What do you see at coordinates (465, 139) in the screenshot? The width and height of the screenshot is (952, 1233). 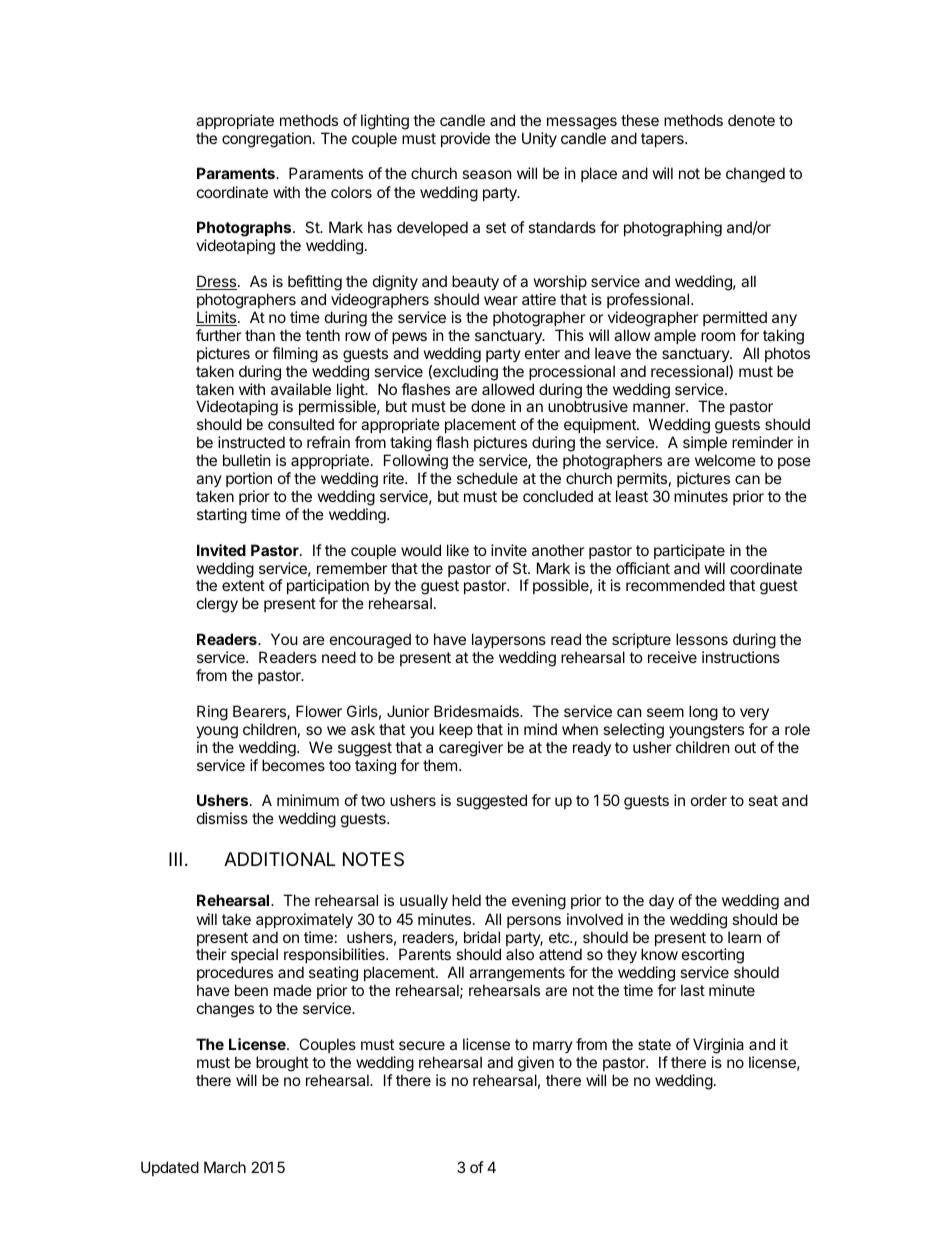 I see `provide` at bounding box center [465, 139].
